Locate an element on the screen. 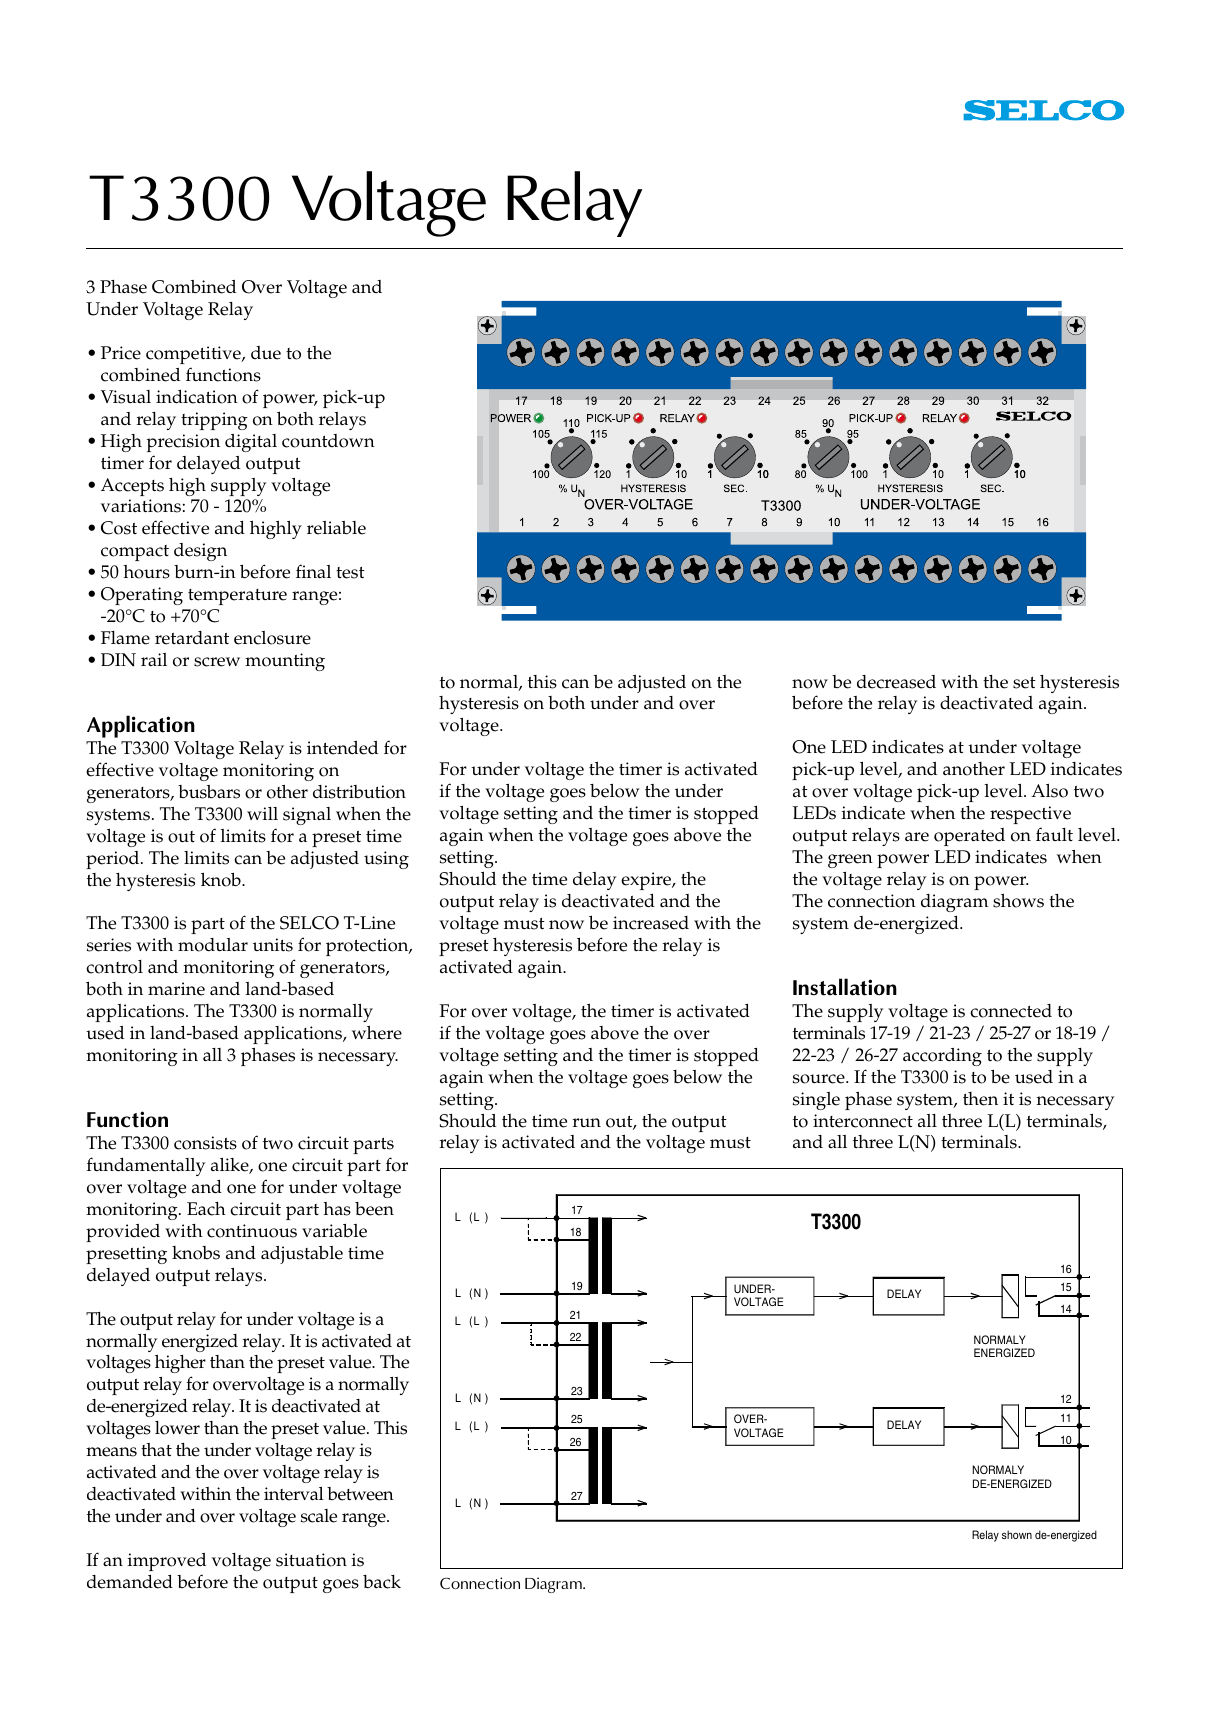  indication is located at coordinates (197, 397).
